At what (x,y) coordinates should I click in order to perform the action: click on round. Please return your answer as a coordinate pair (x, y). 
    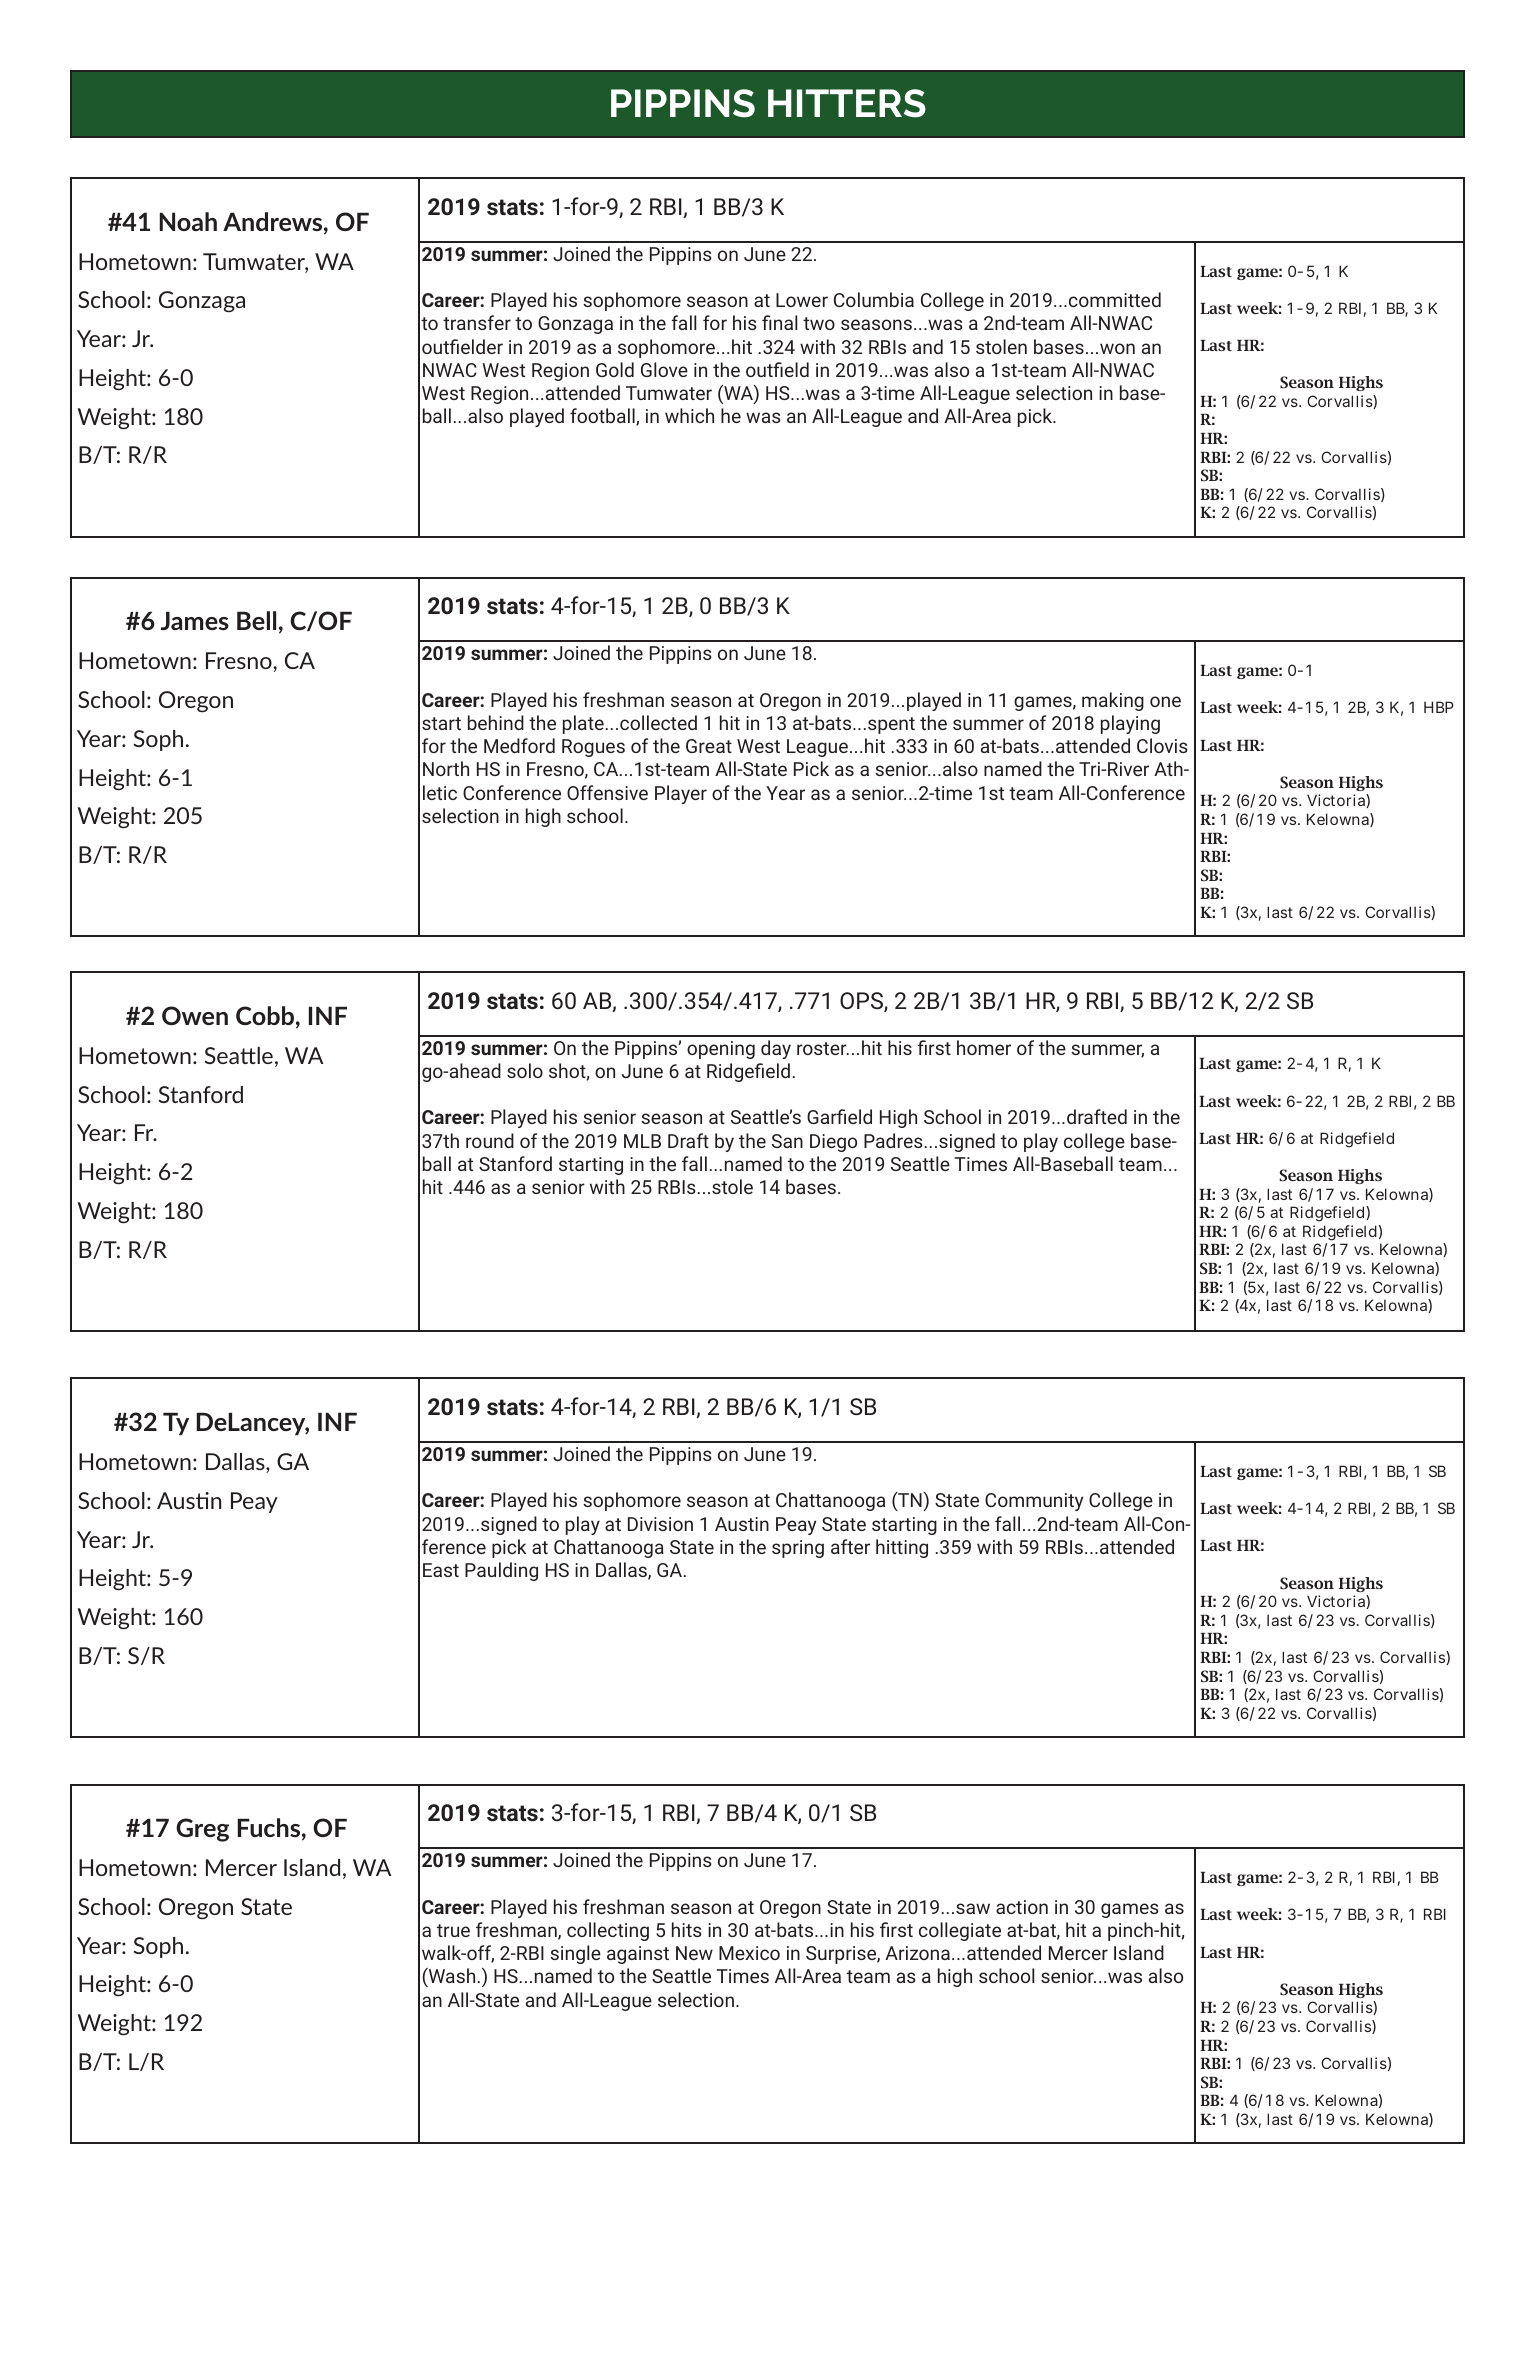
    Looking at the image, I should click on (490, 1140).
